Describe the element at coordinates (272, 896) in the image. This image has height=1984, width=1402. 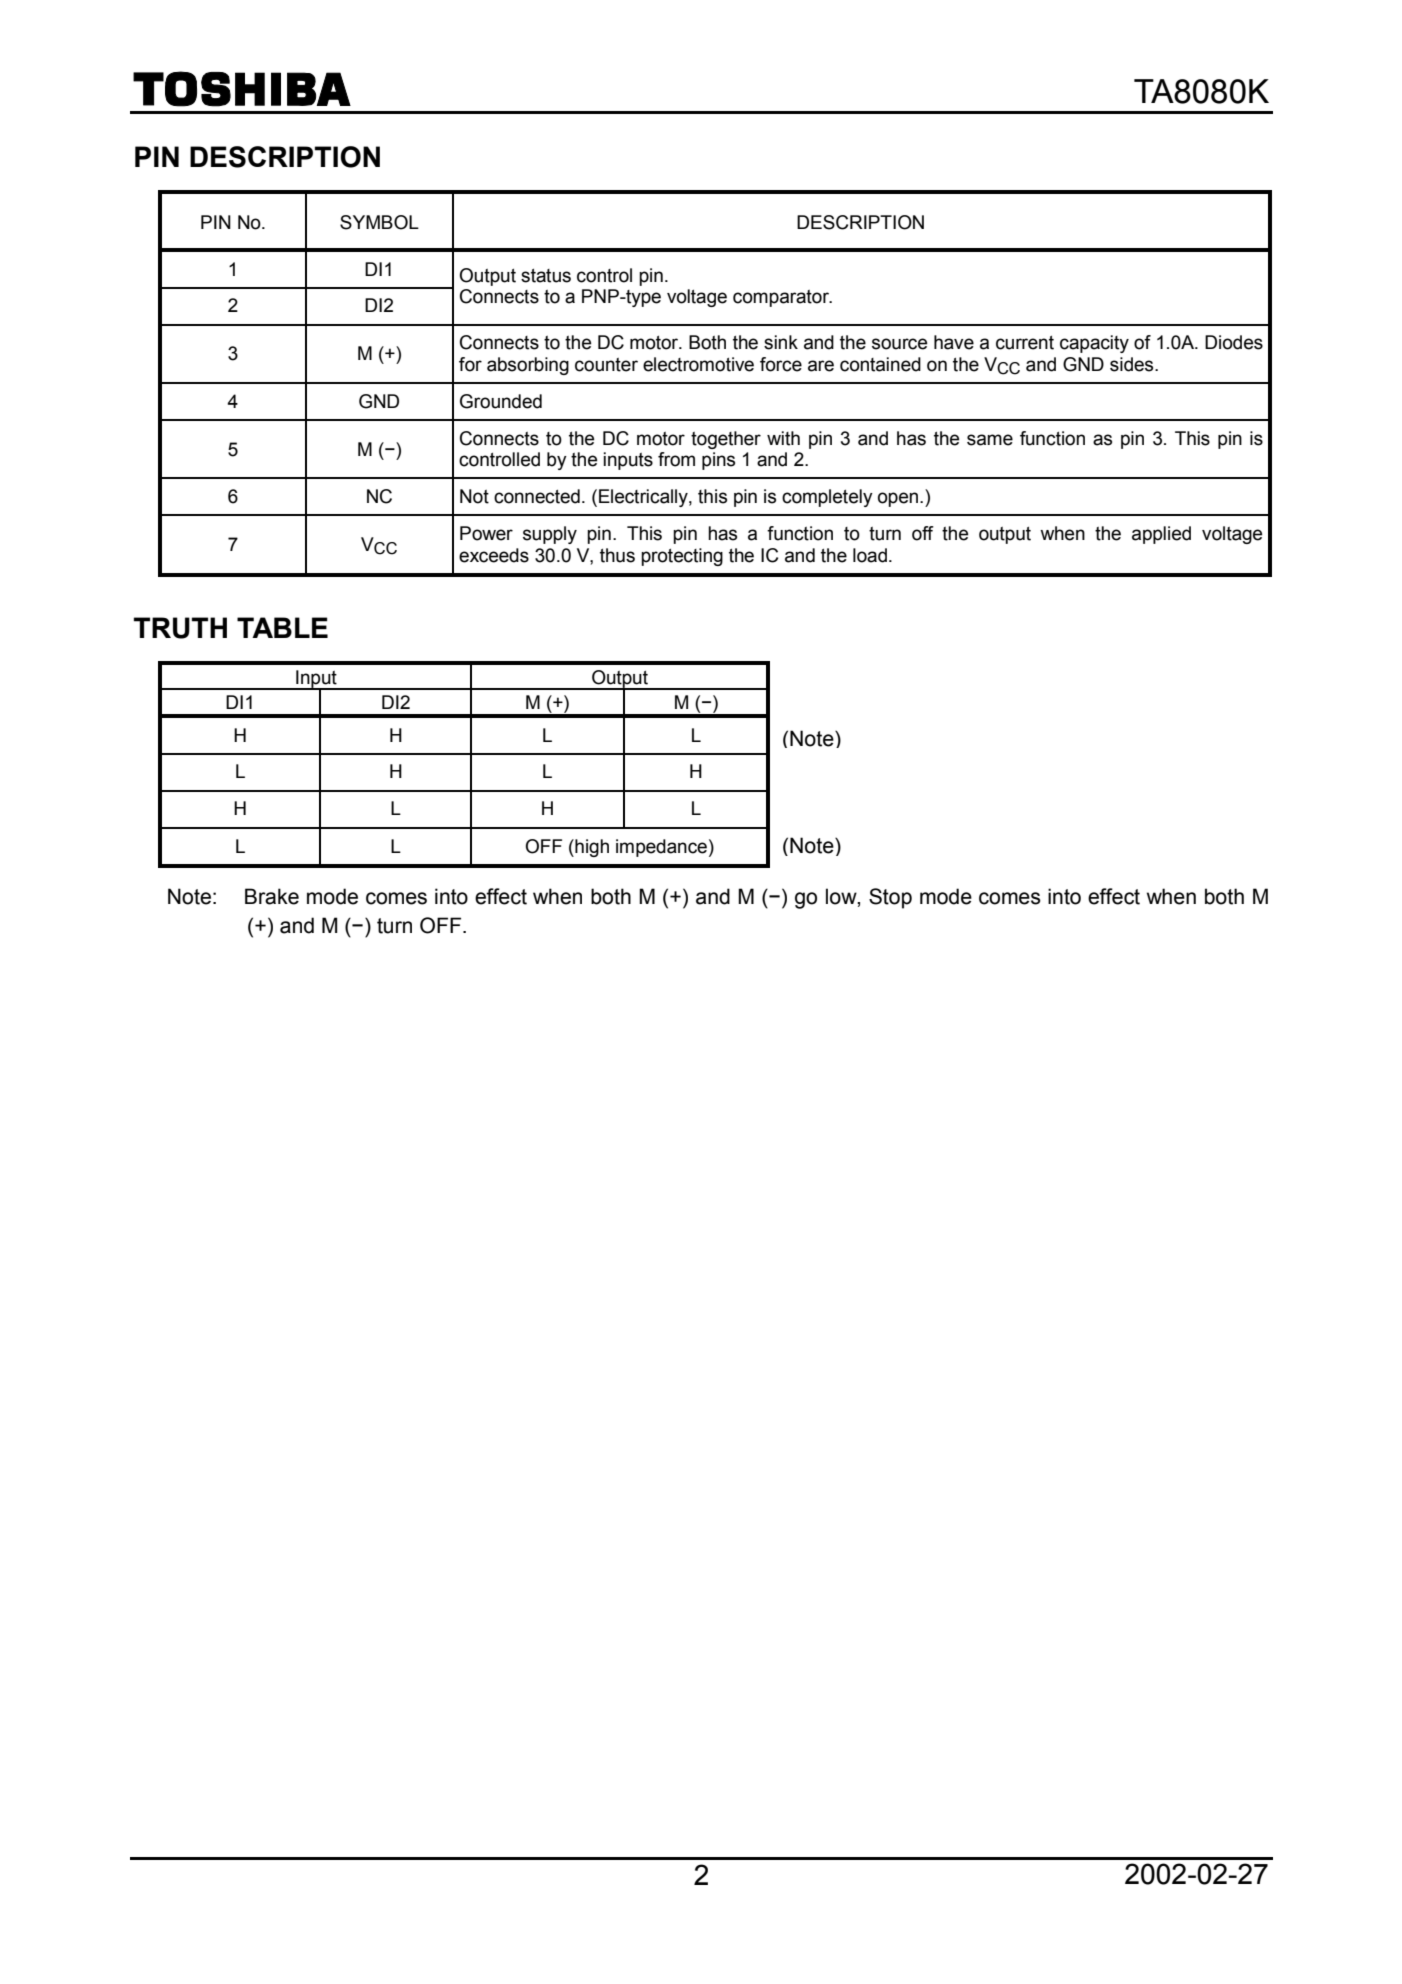
I see `Brake` at that location.
